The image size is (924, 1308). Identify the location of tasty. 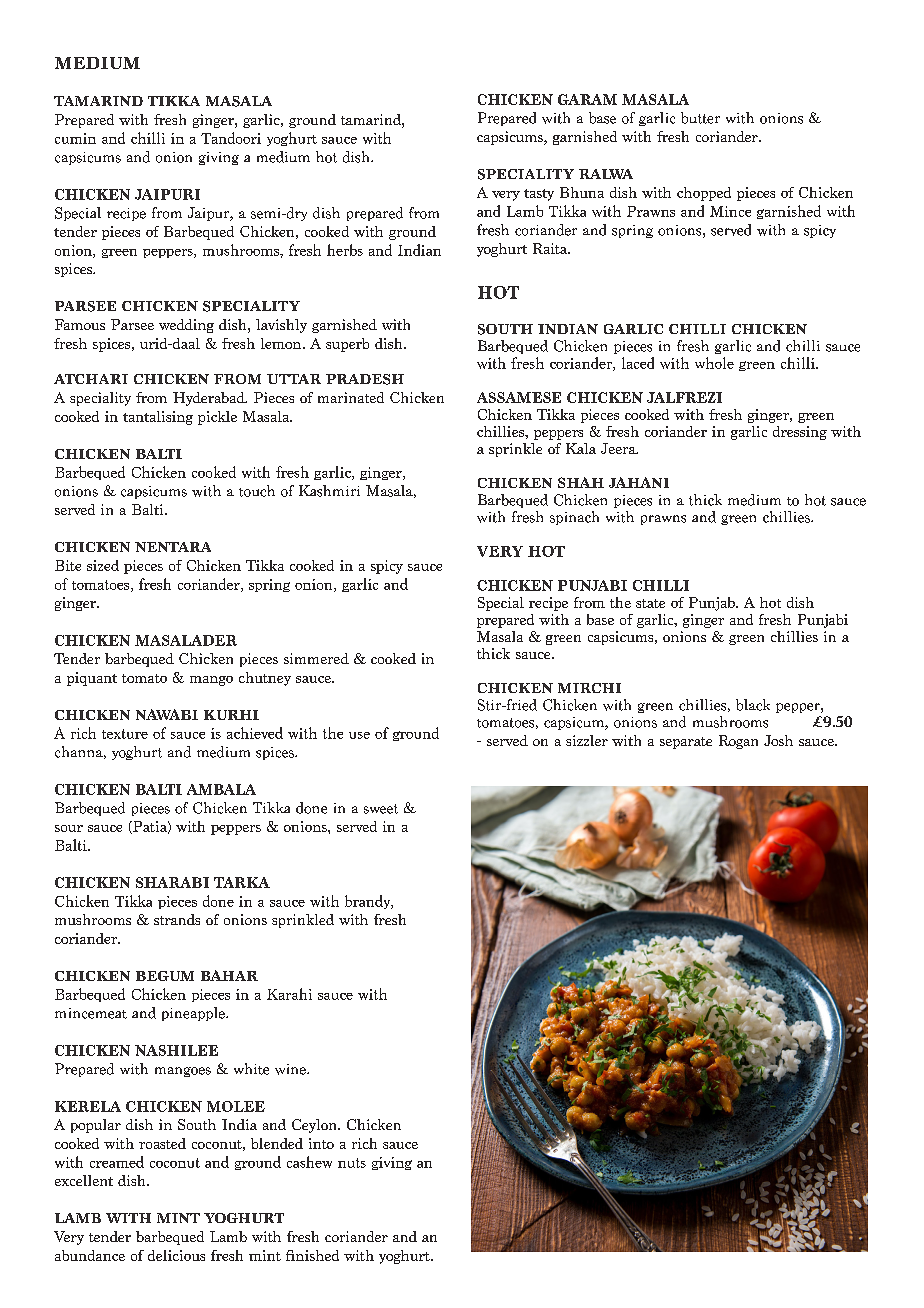
(539, 195).
